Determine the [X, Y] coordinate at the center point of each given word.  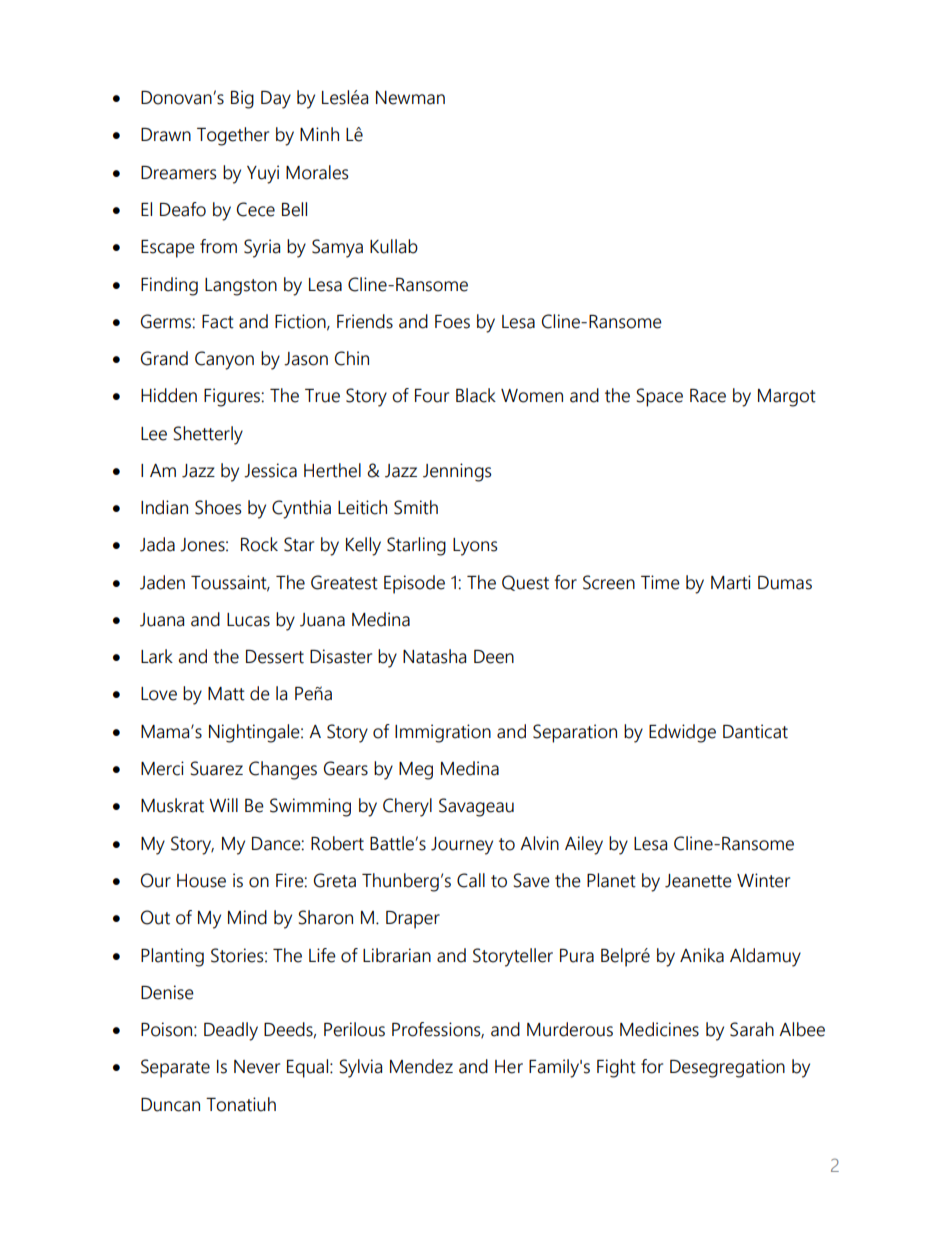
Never [257, 1067]
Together [233, 136]
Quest [525, 583]
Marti [731, 582]
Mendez [421, 1066]
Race [708, 396]
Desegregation [727, 1068]
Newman [410, 98]
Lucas [248, 620]
